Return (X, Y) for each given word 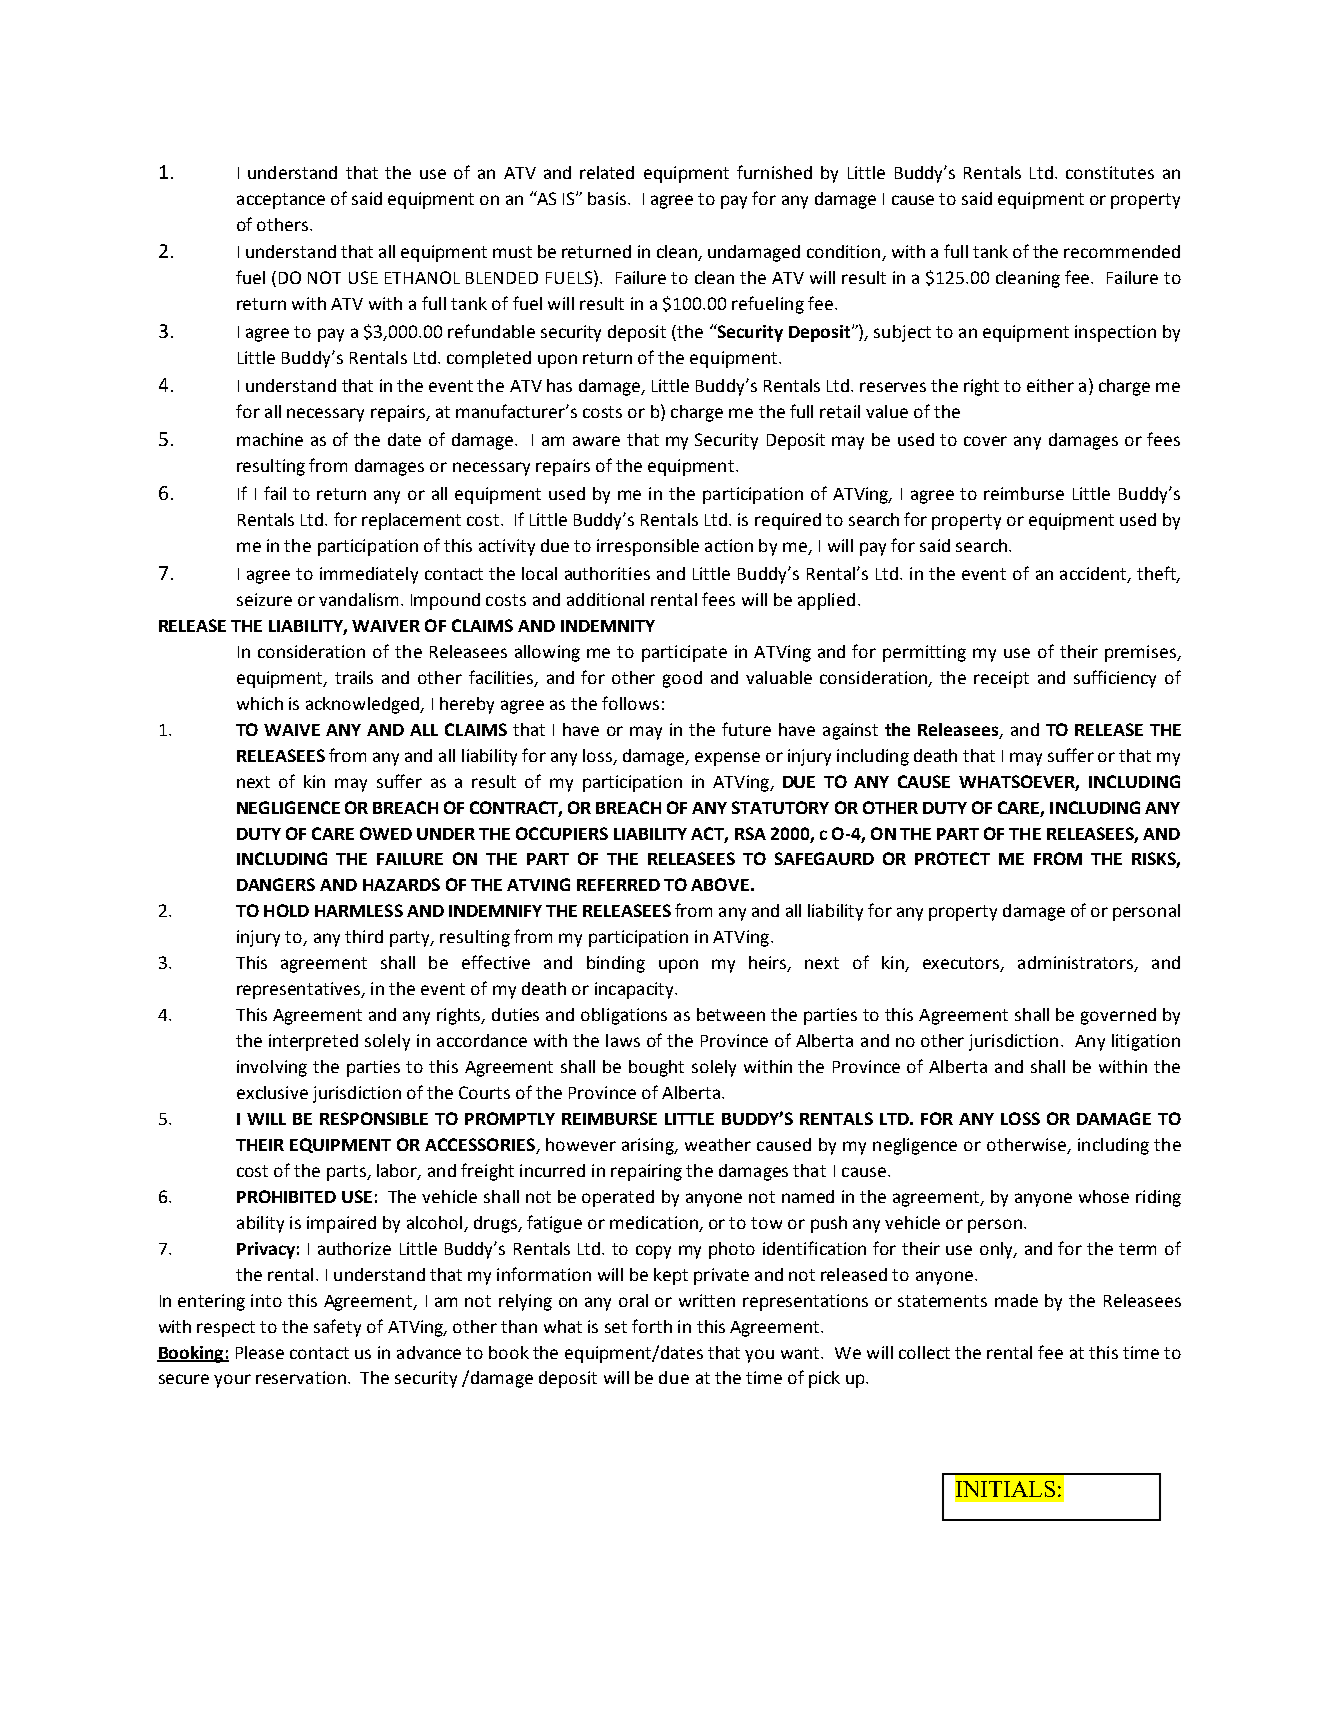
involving (272, 1068)
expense (727, 759)
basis (608, 198)
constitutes (1110, 172)
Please (260, 1352)
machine (270, 439)
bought (656, 1068)
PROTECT (952, 858)
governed (1118, 1016)
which (260, 703)
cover (985, 441)
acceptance (281, 201)
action (729, 545)
